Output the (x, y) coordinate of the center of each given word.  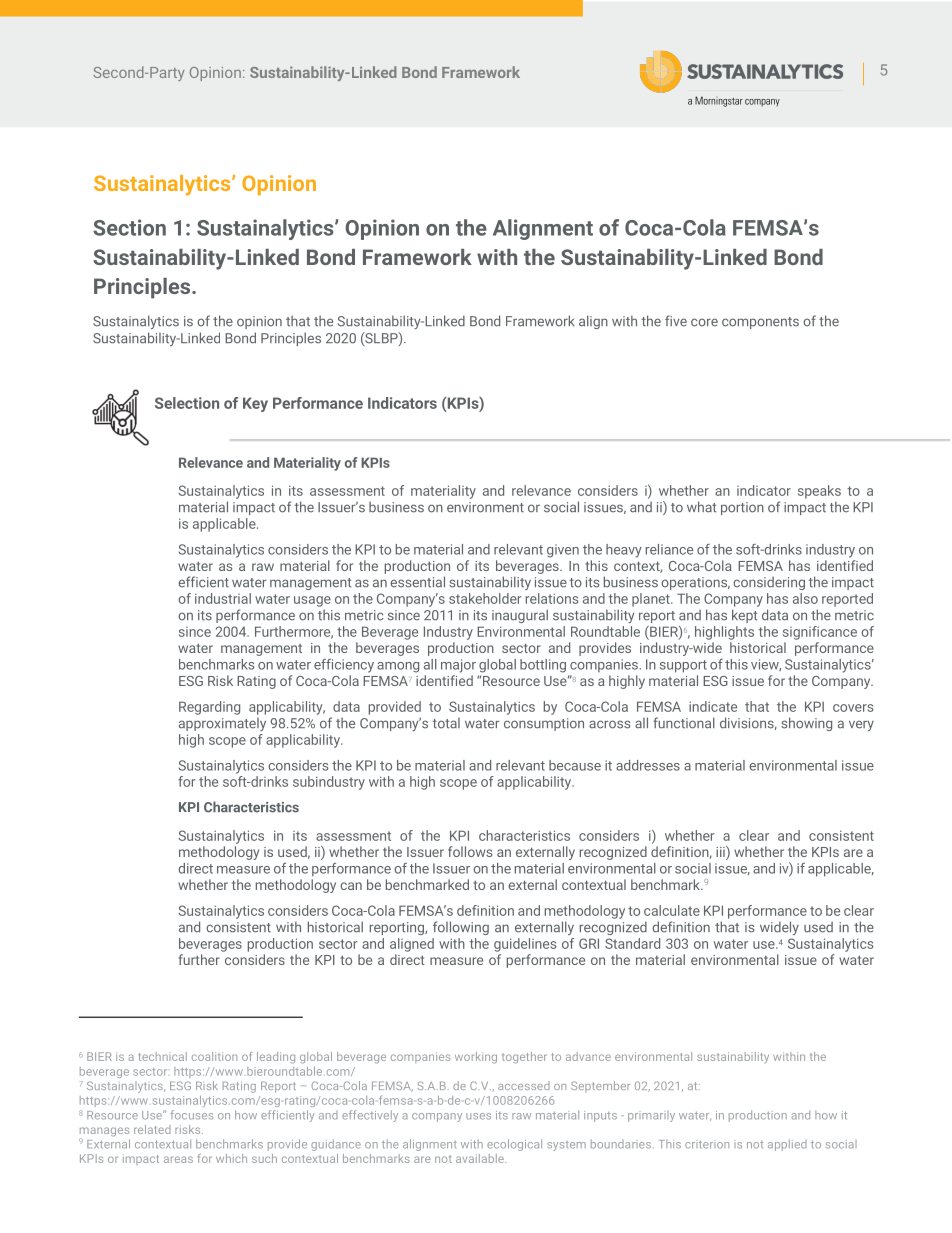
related (152, 1129)
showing (806, 724)
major (458, 666)
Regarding (209, 708)
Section (129, 227)
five (676, 321)
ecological (514, 1145)
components (760, 323)
